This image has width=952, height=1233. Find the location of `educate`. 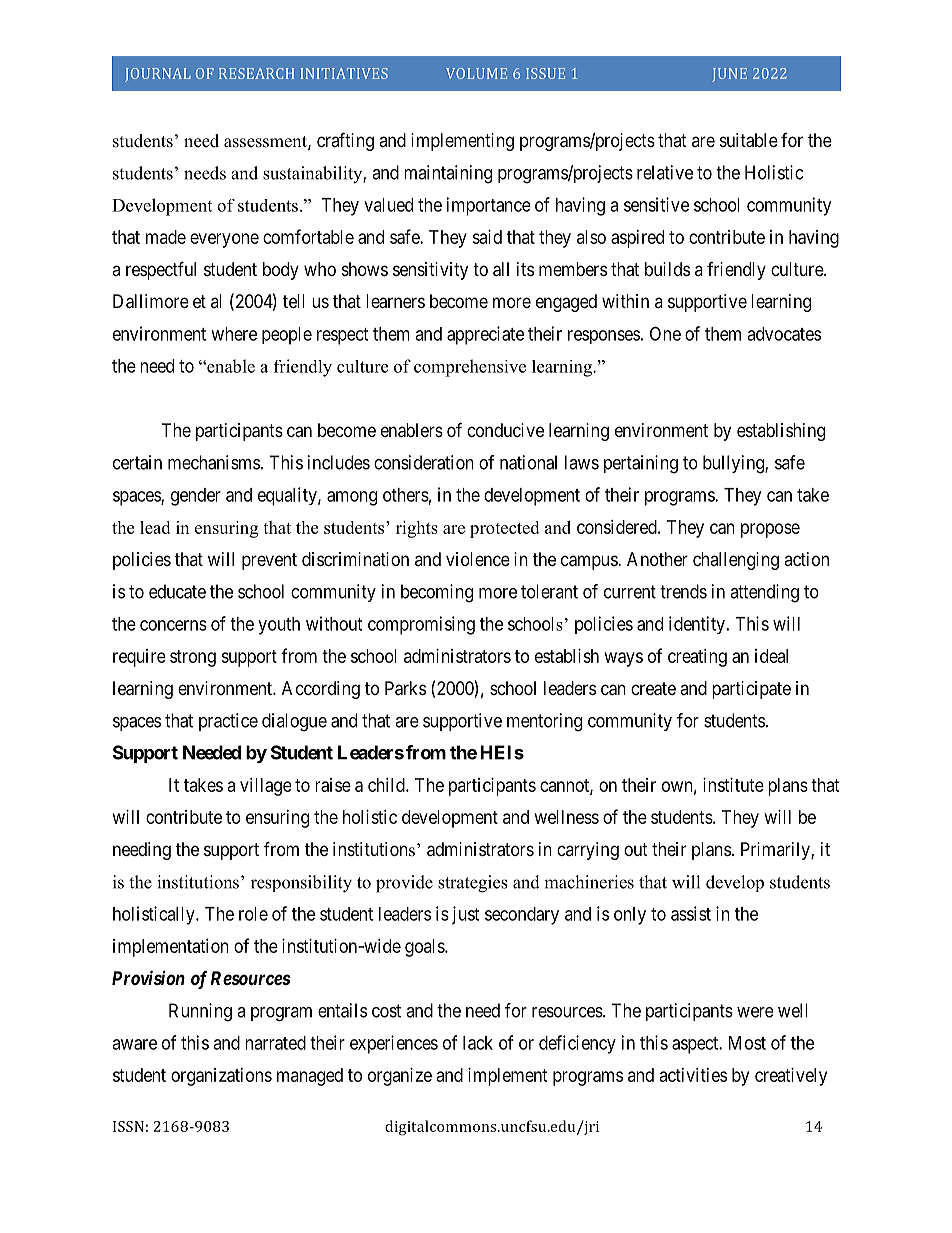

educate is located at coordinates (177, 591).
